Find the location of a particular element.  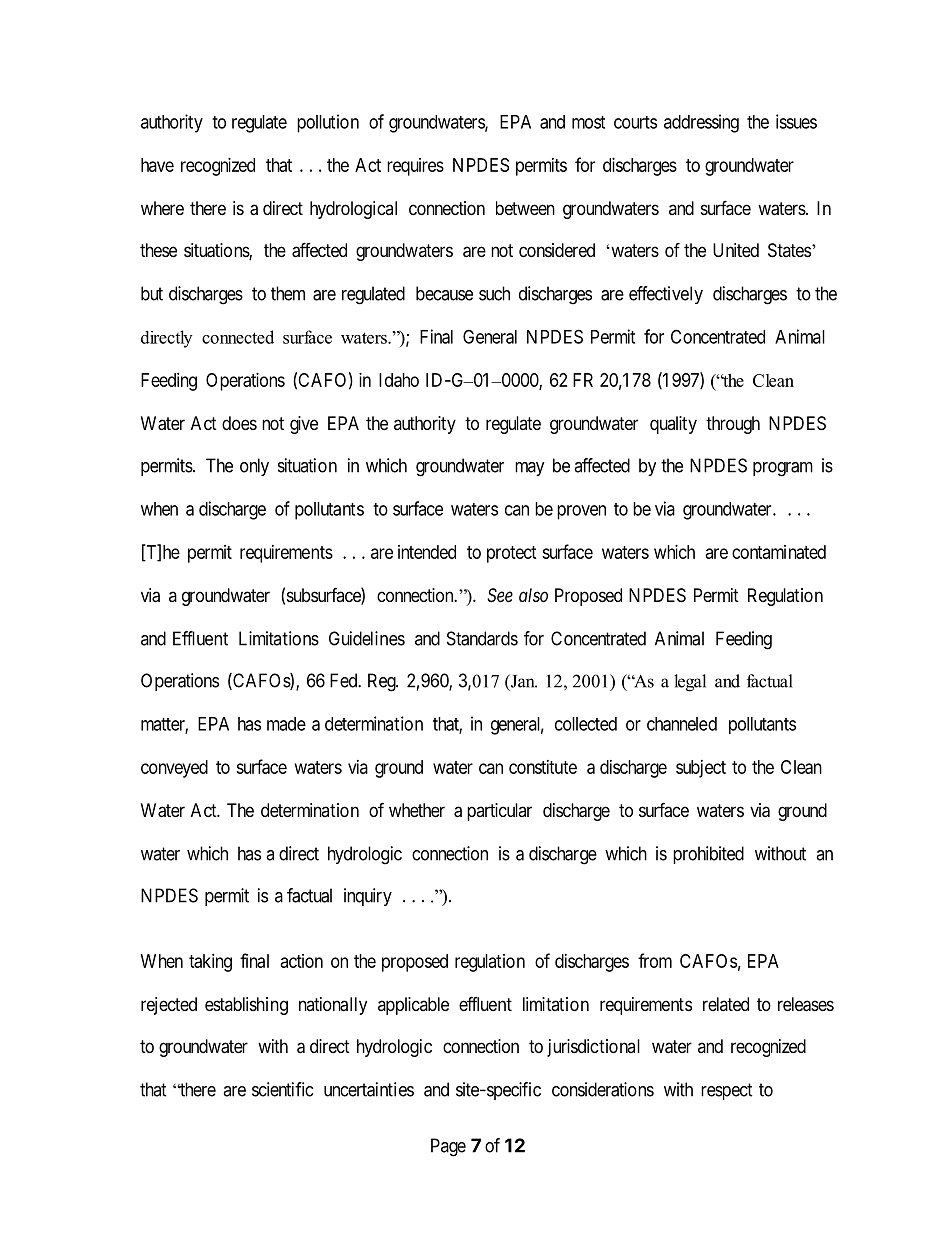

prohibited is located at coordinates (708, 855).
